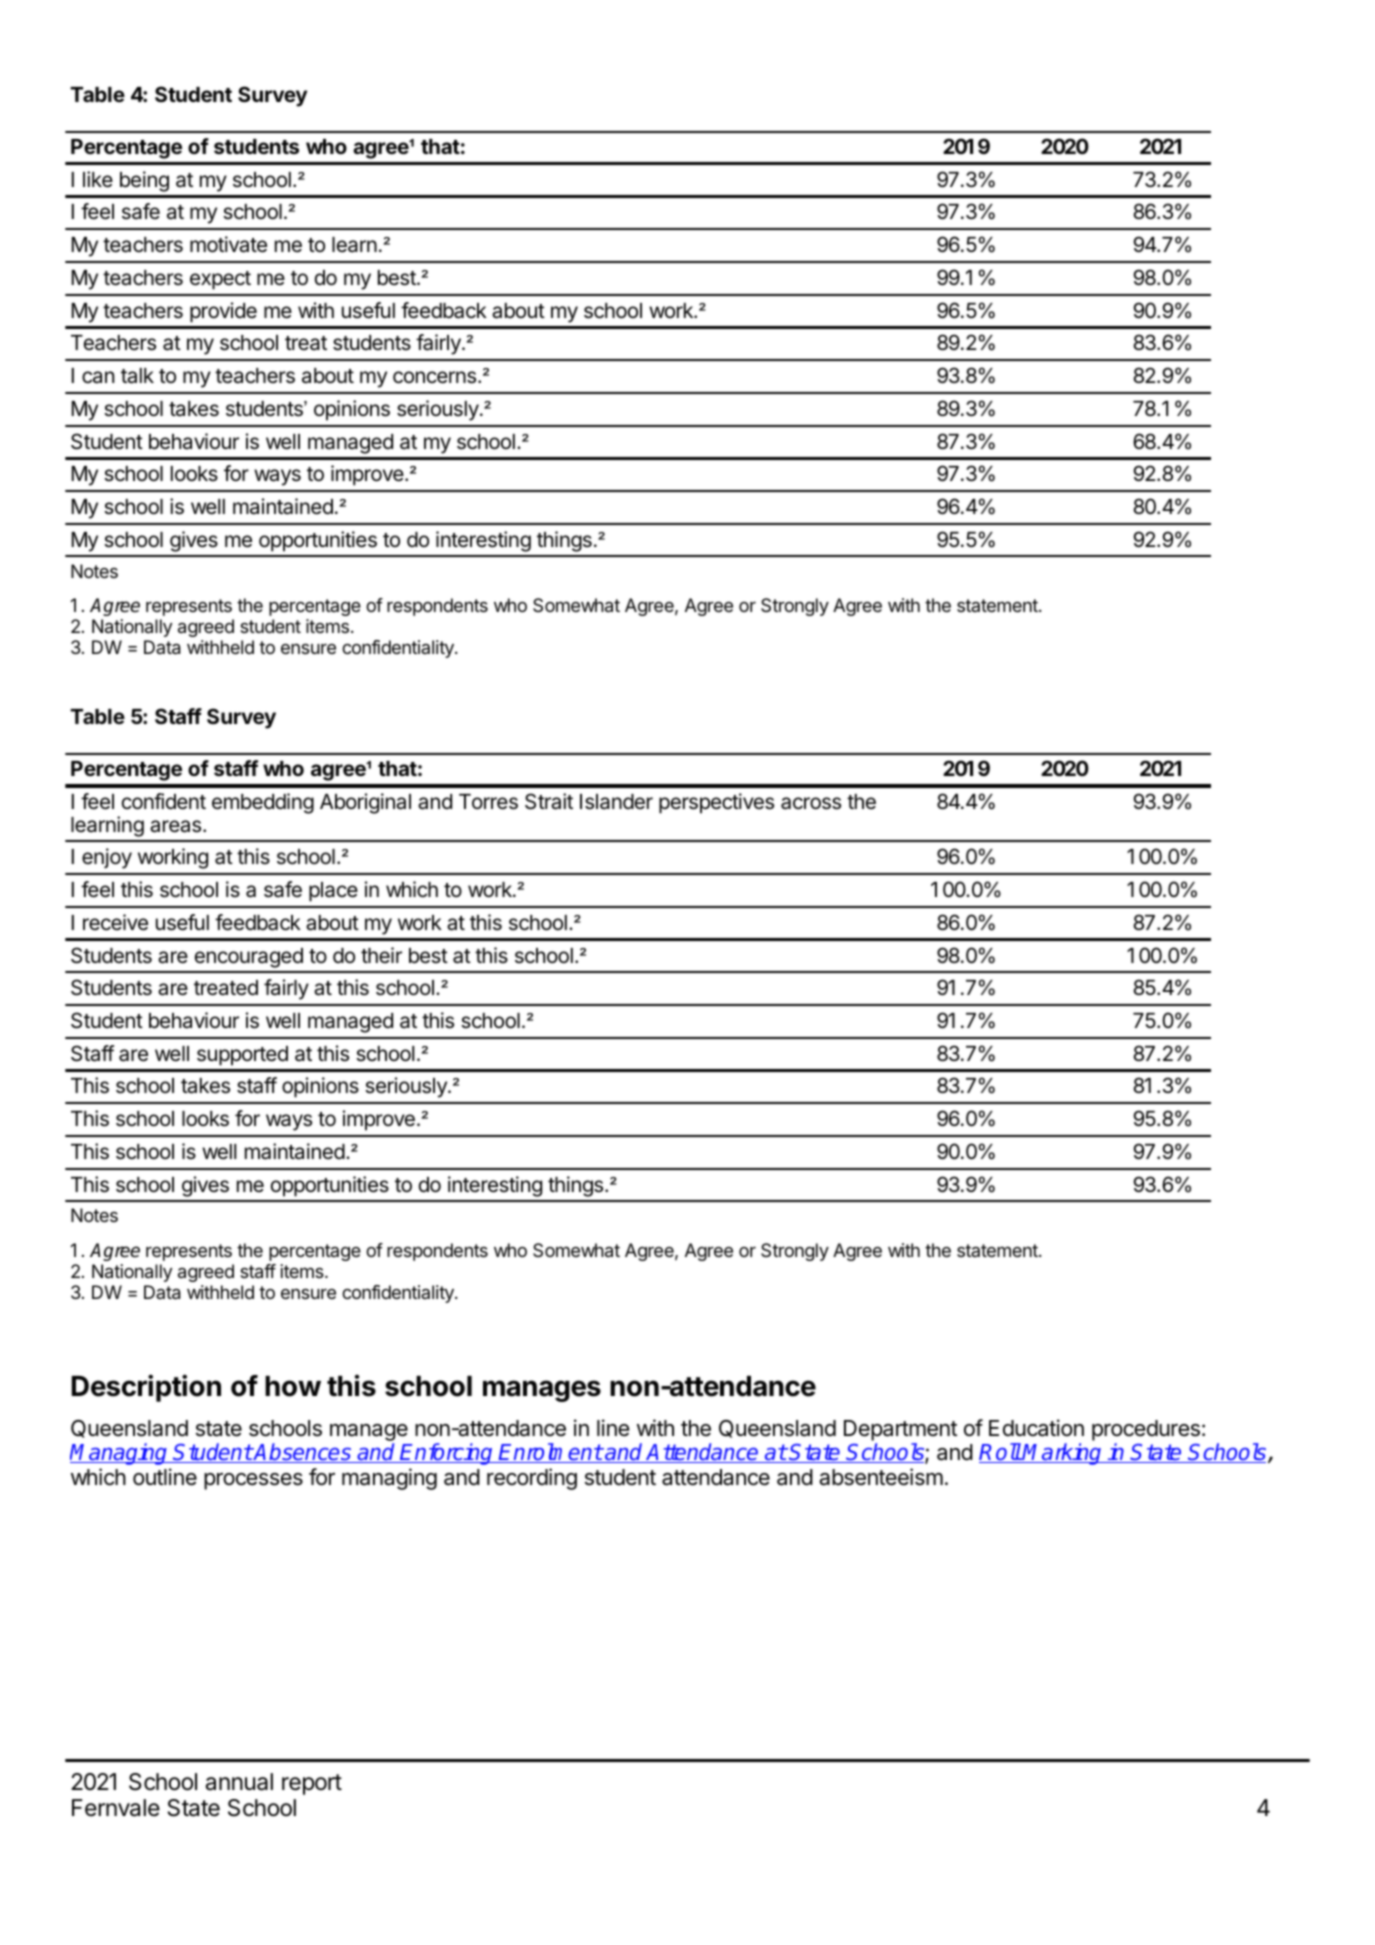 This screenshot has width=1375, height=1945. I want to click on across, so click(811, 803).
